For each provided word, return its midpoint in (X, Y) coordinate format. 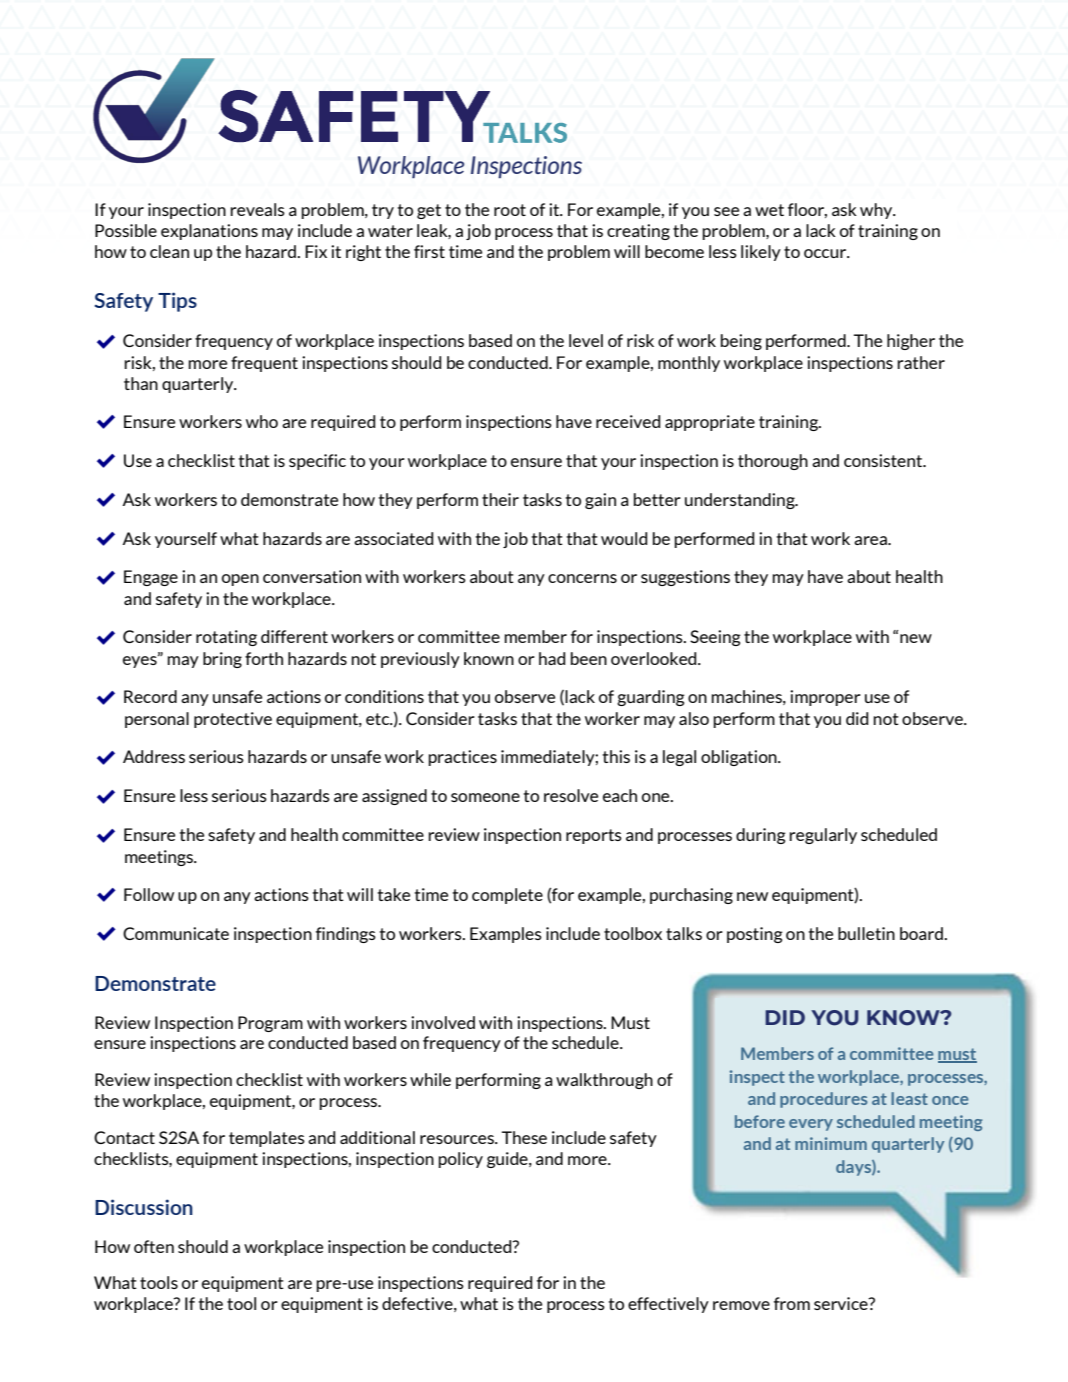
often (154, 1246)
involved (443, 1022)
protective (233, 720)
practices (462, 758)
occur (826, 253)
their (500, 499)
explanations (209, 232)
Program (270, 1024)
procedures (823, 1100)
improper (825, 698)
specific (317, 462)
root (510, 210)
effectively (668, 1305)
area (871, 540)
